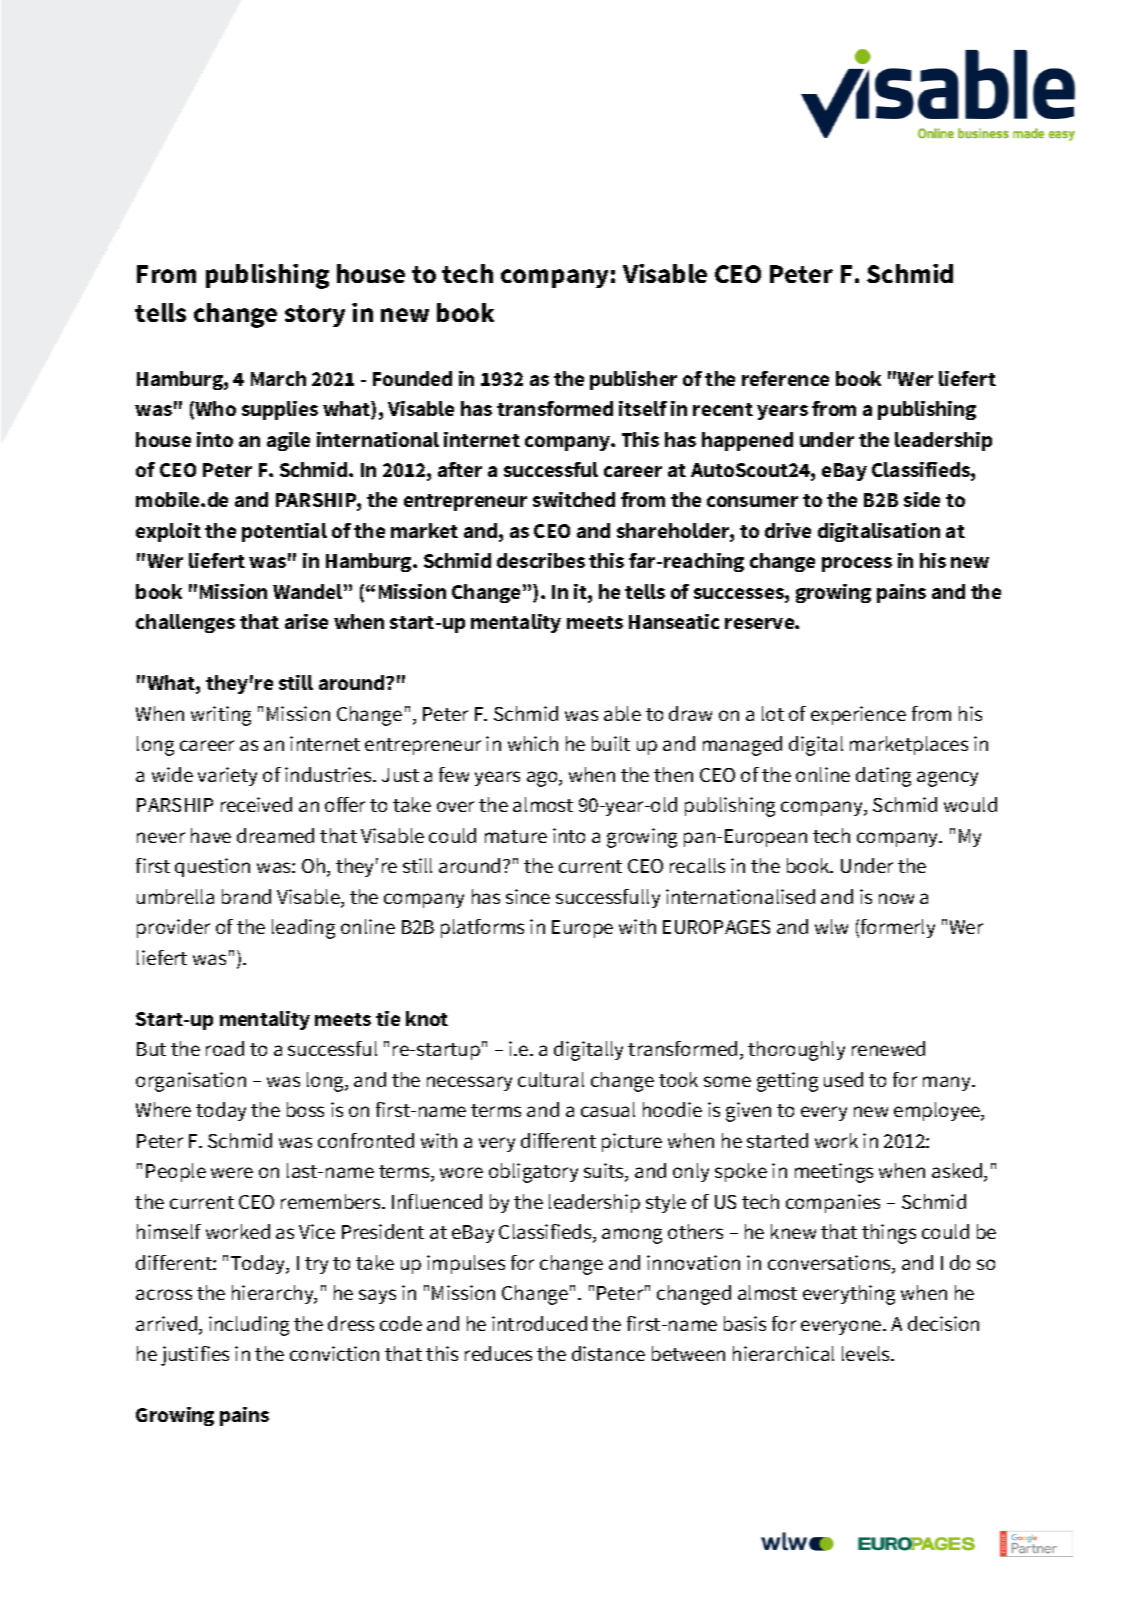  I want to click on levels, so click(867, 1353).
